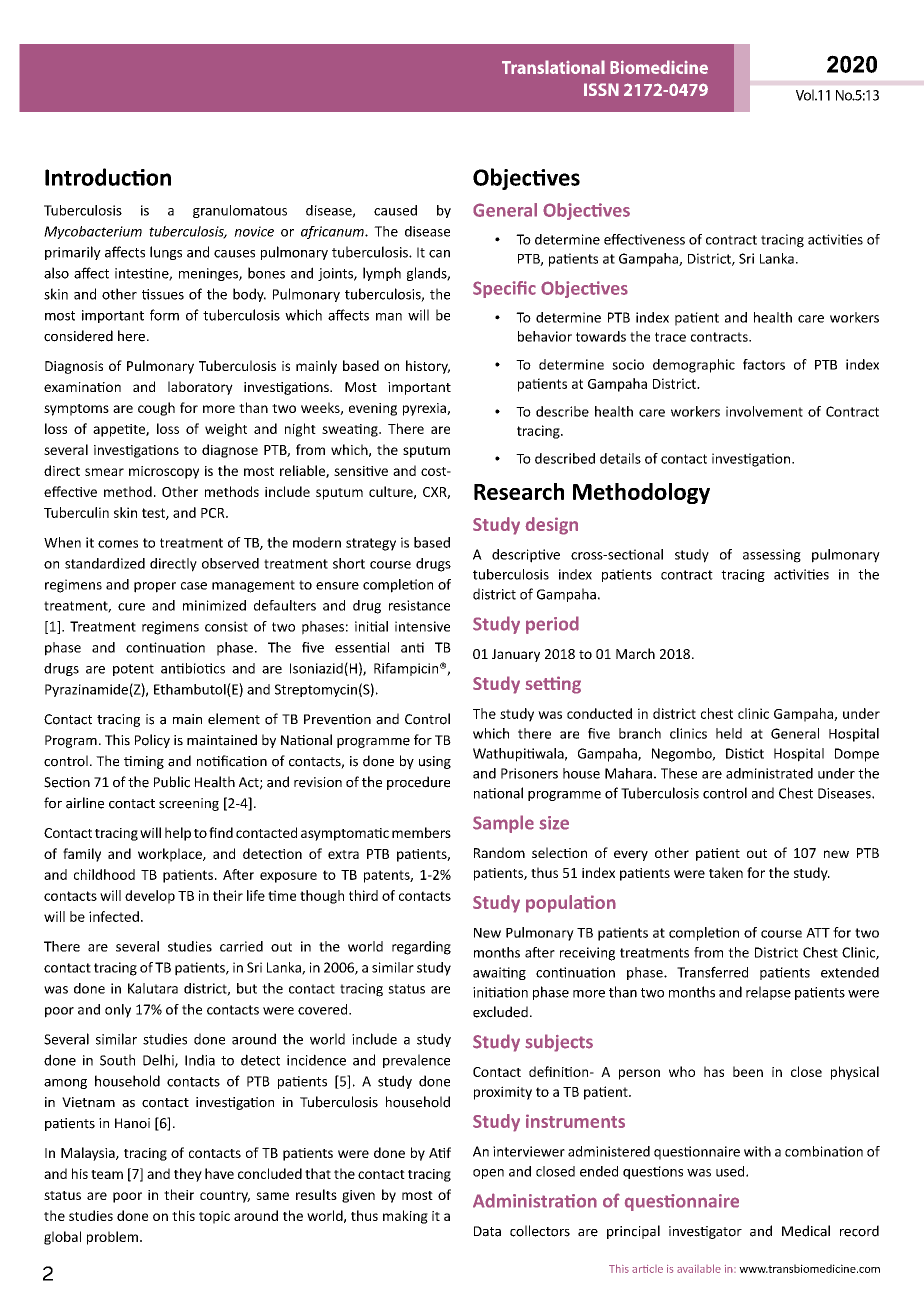  What do you see at coordinates (164, 472) in the screenshot?
I see `microscopy` at bounding box center [164, 472].
